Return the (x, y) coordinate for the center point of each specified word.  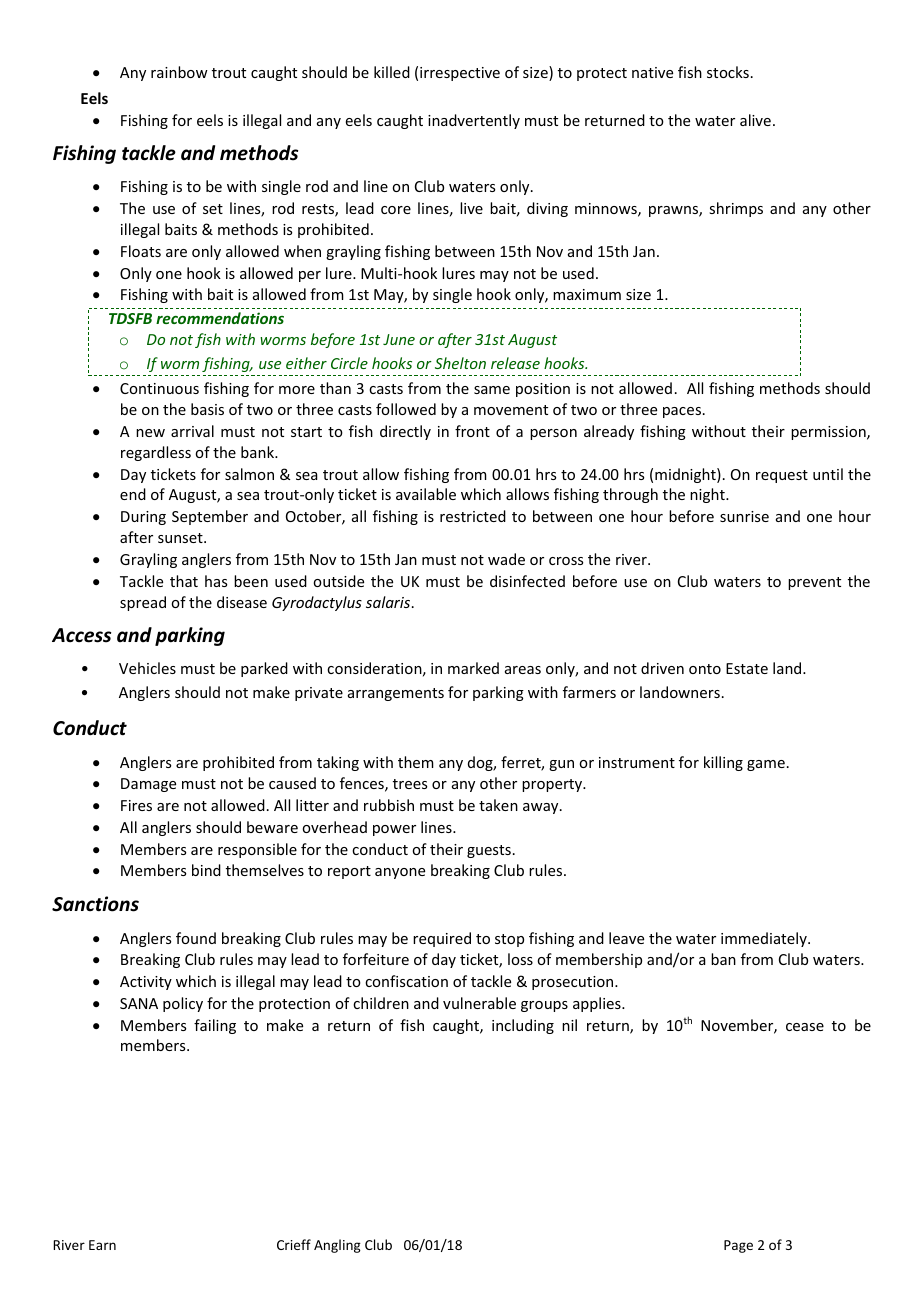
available (426, 494)
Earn (102, 1245)
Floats (141, 251)
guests (489, 851)
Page (738, 1246)
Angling (337, 1246)
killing (723, 763)
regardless (156, 453)
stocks (728, 72)
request (782, 476)
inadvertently (474, 121)
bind (206, 870)
